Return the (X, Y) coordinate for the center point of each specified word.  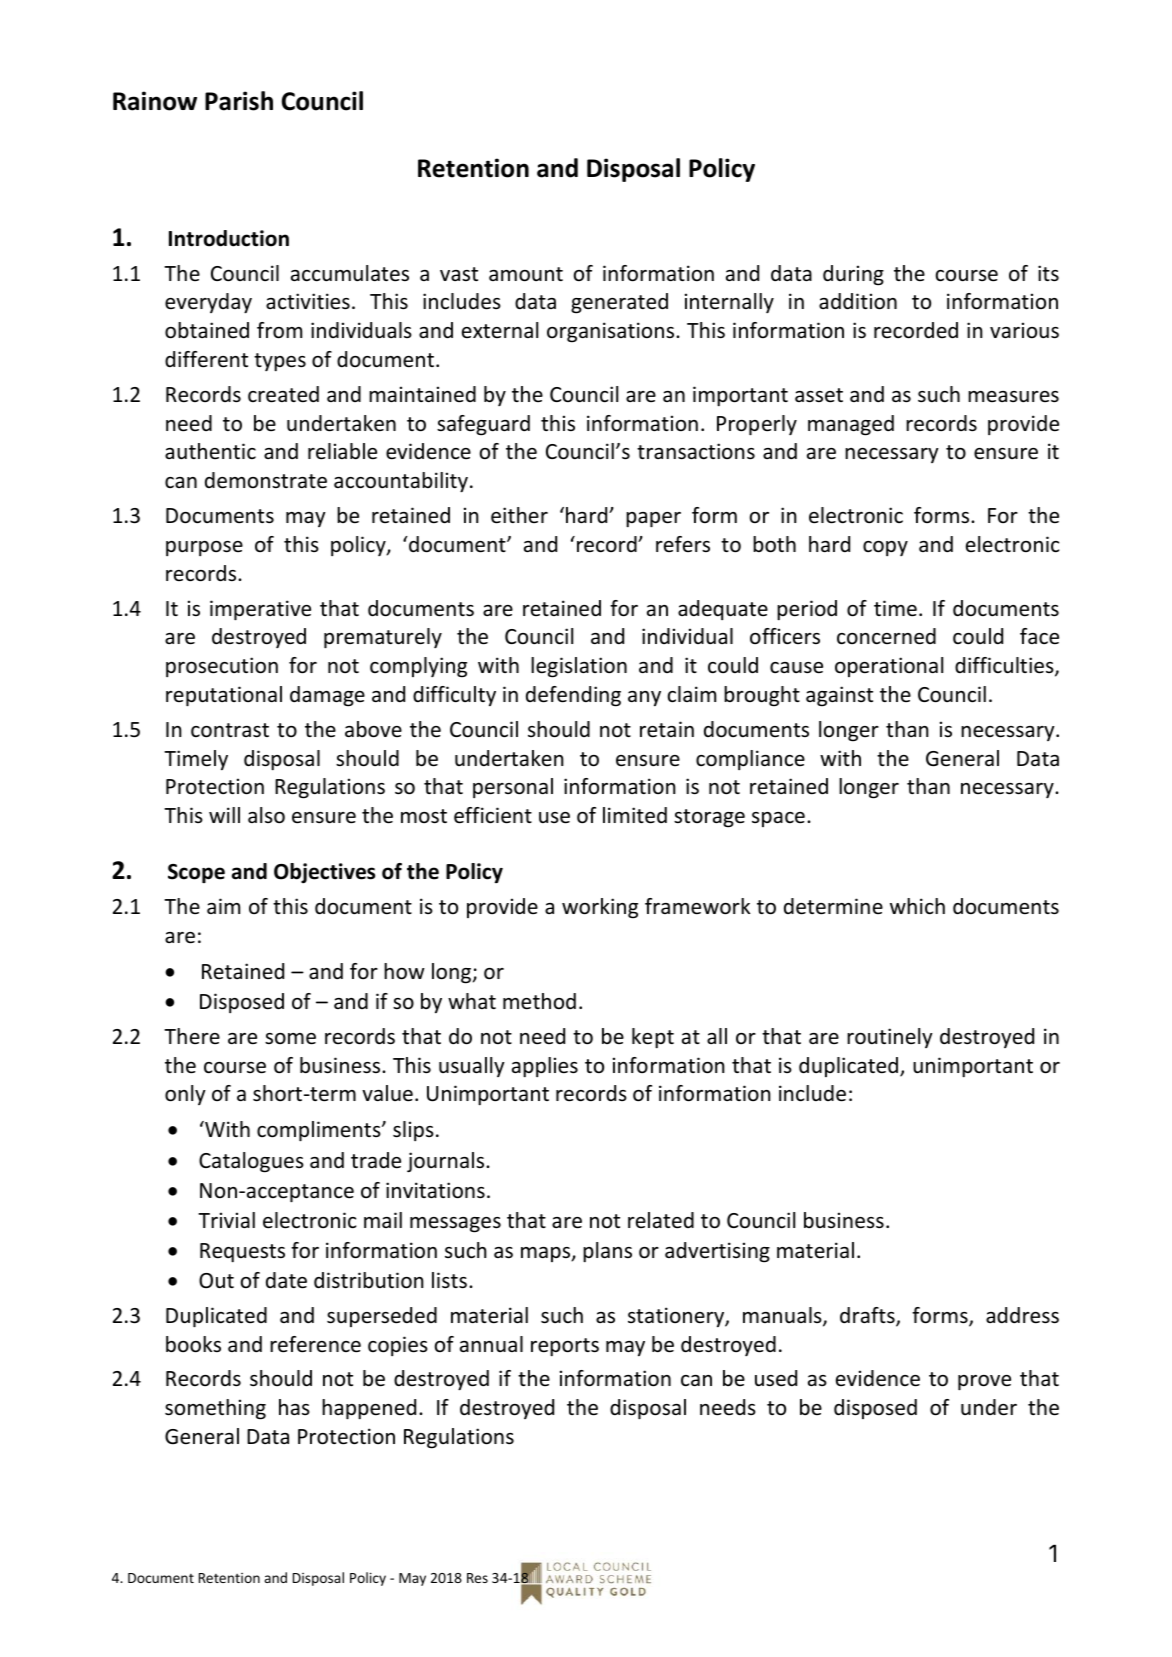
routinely (890, 1038)
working (600, 908)
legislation (579, 667)
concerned (886, 636)
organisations (612, 332)
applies (545, 1067)
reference (315, 1344)
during (853, 275)
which (917, 906)
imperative (260, 610)
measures (1013, 397)
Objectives (324, 873)
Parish (239, 101)
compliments (320, 1131)
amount (526, 274)
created (283, 394)
